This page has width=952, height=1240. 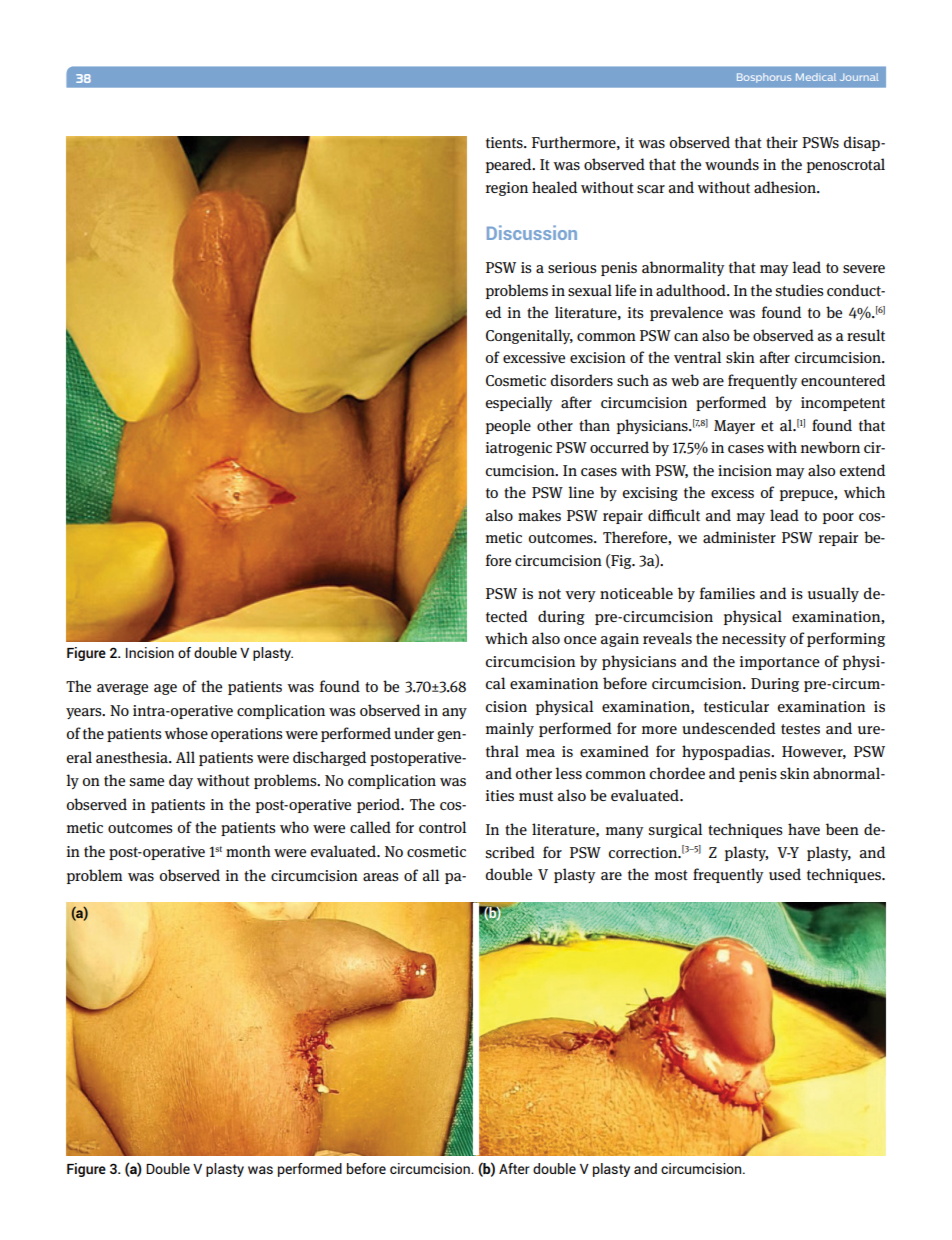 What do you see at coordinates (532, 232) in the page?
I see `Discussion` at bounding box center [532, 232].
